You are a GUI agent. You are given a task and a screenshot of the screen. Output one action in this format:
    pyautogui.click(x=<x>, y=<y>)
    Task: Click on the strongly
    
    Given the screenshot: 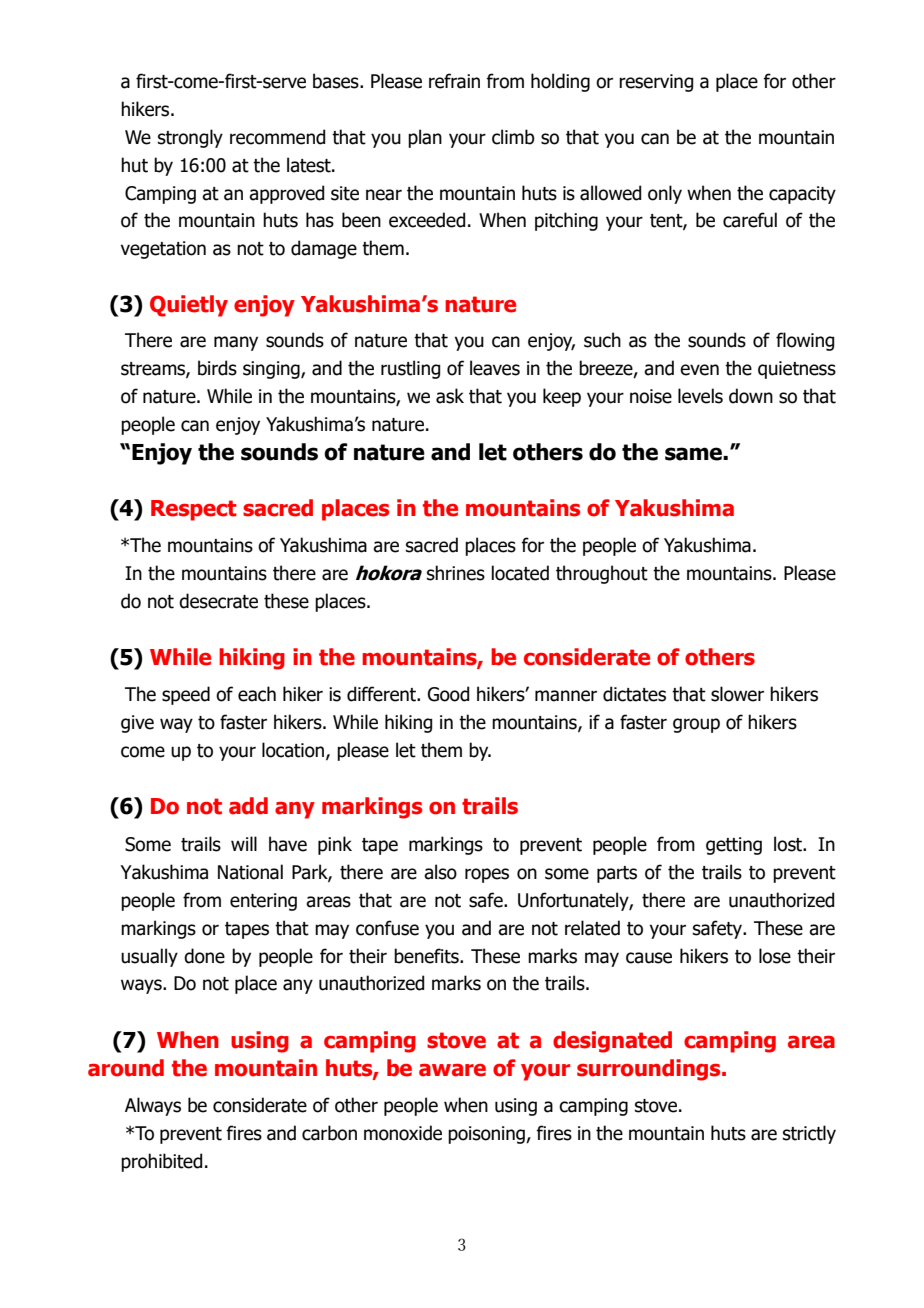 What is the action you would take?
    pyautogui.click(x=190, y=138)
